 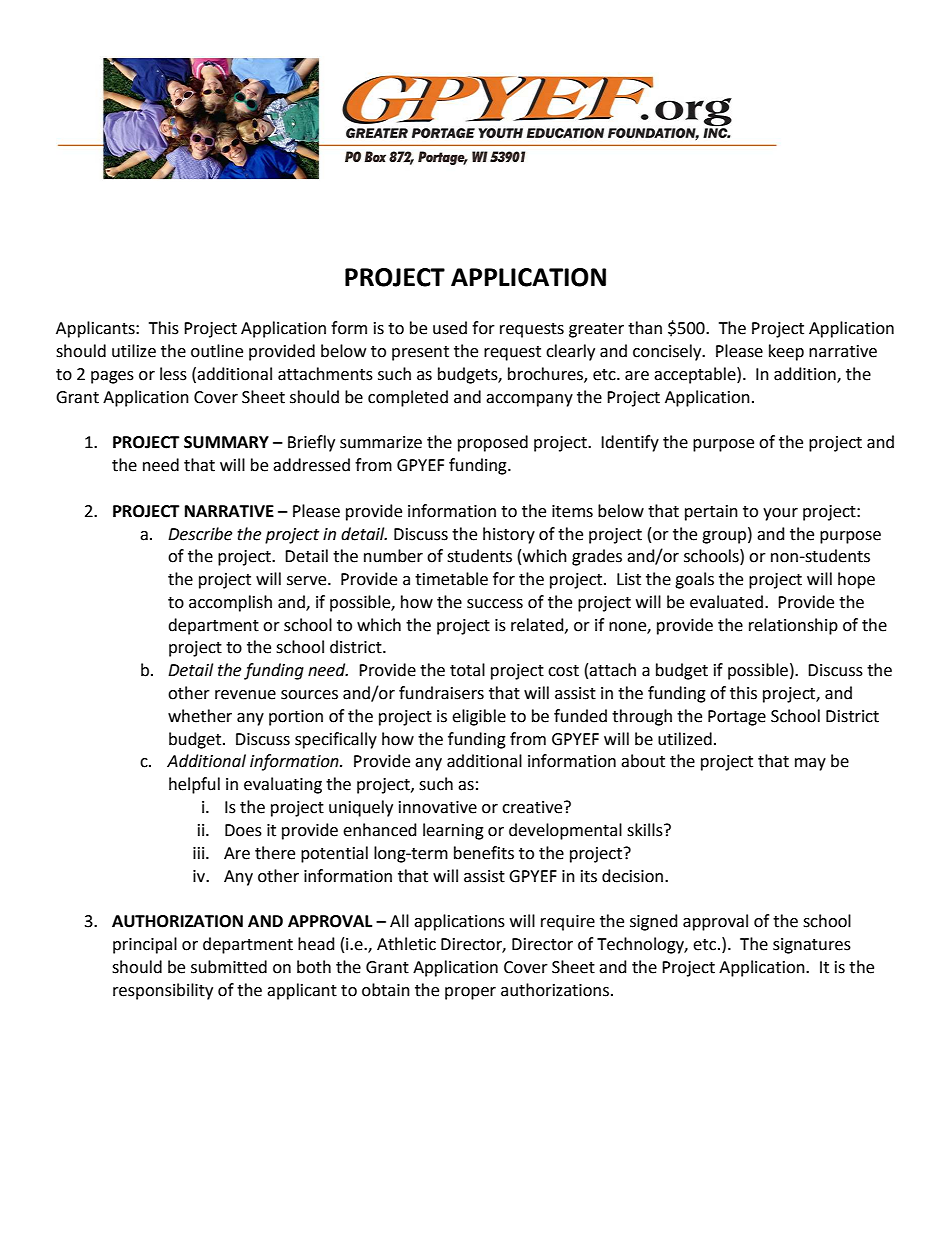 I want to click on Describe, so click(x=200, y=534).
